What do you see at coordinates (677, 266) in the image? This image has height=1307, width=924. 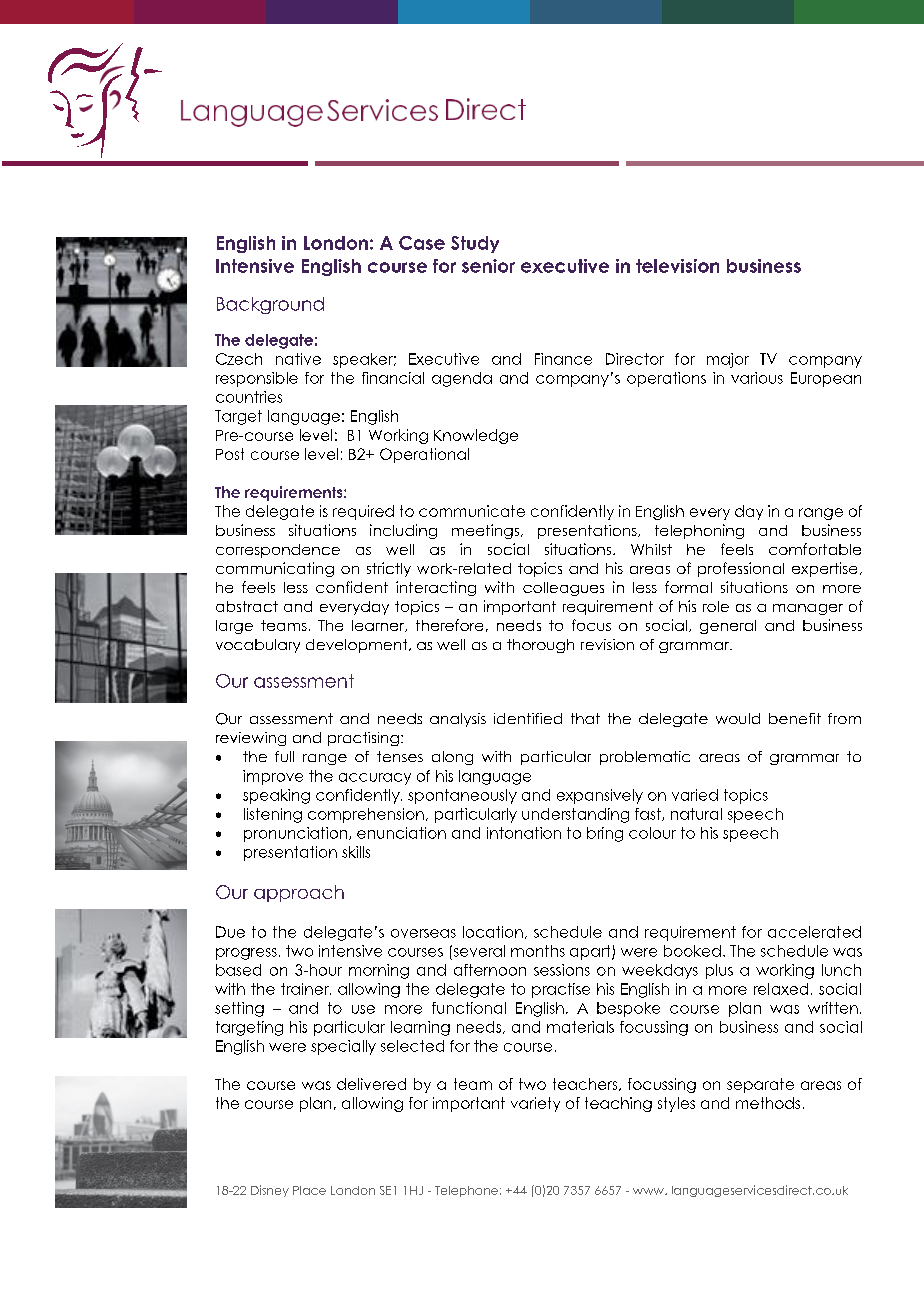 I see `television` at bounding box center [677, 266].
